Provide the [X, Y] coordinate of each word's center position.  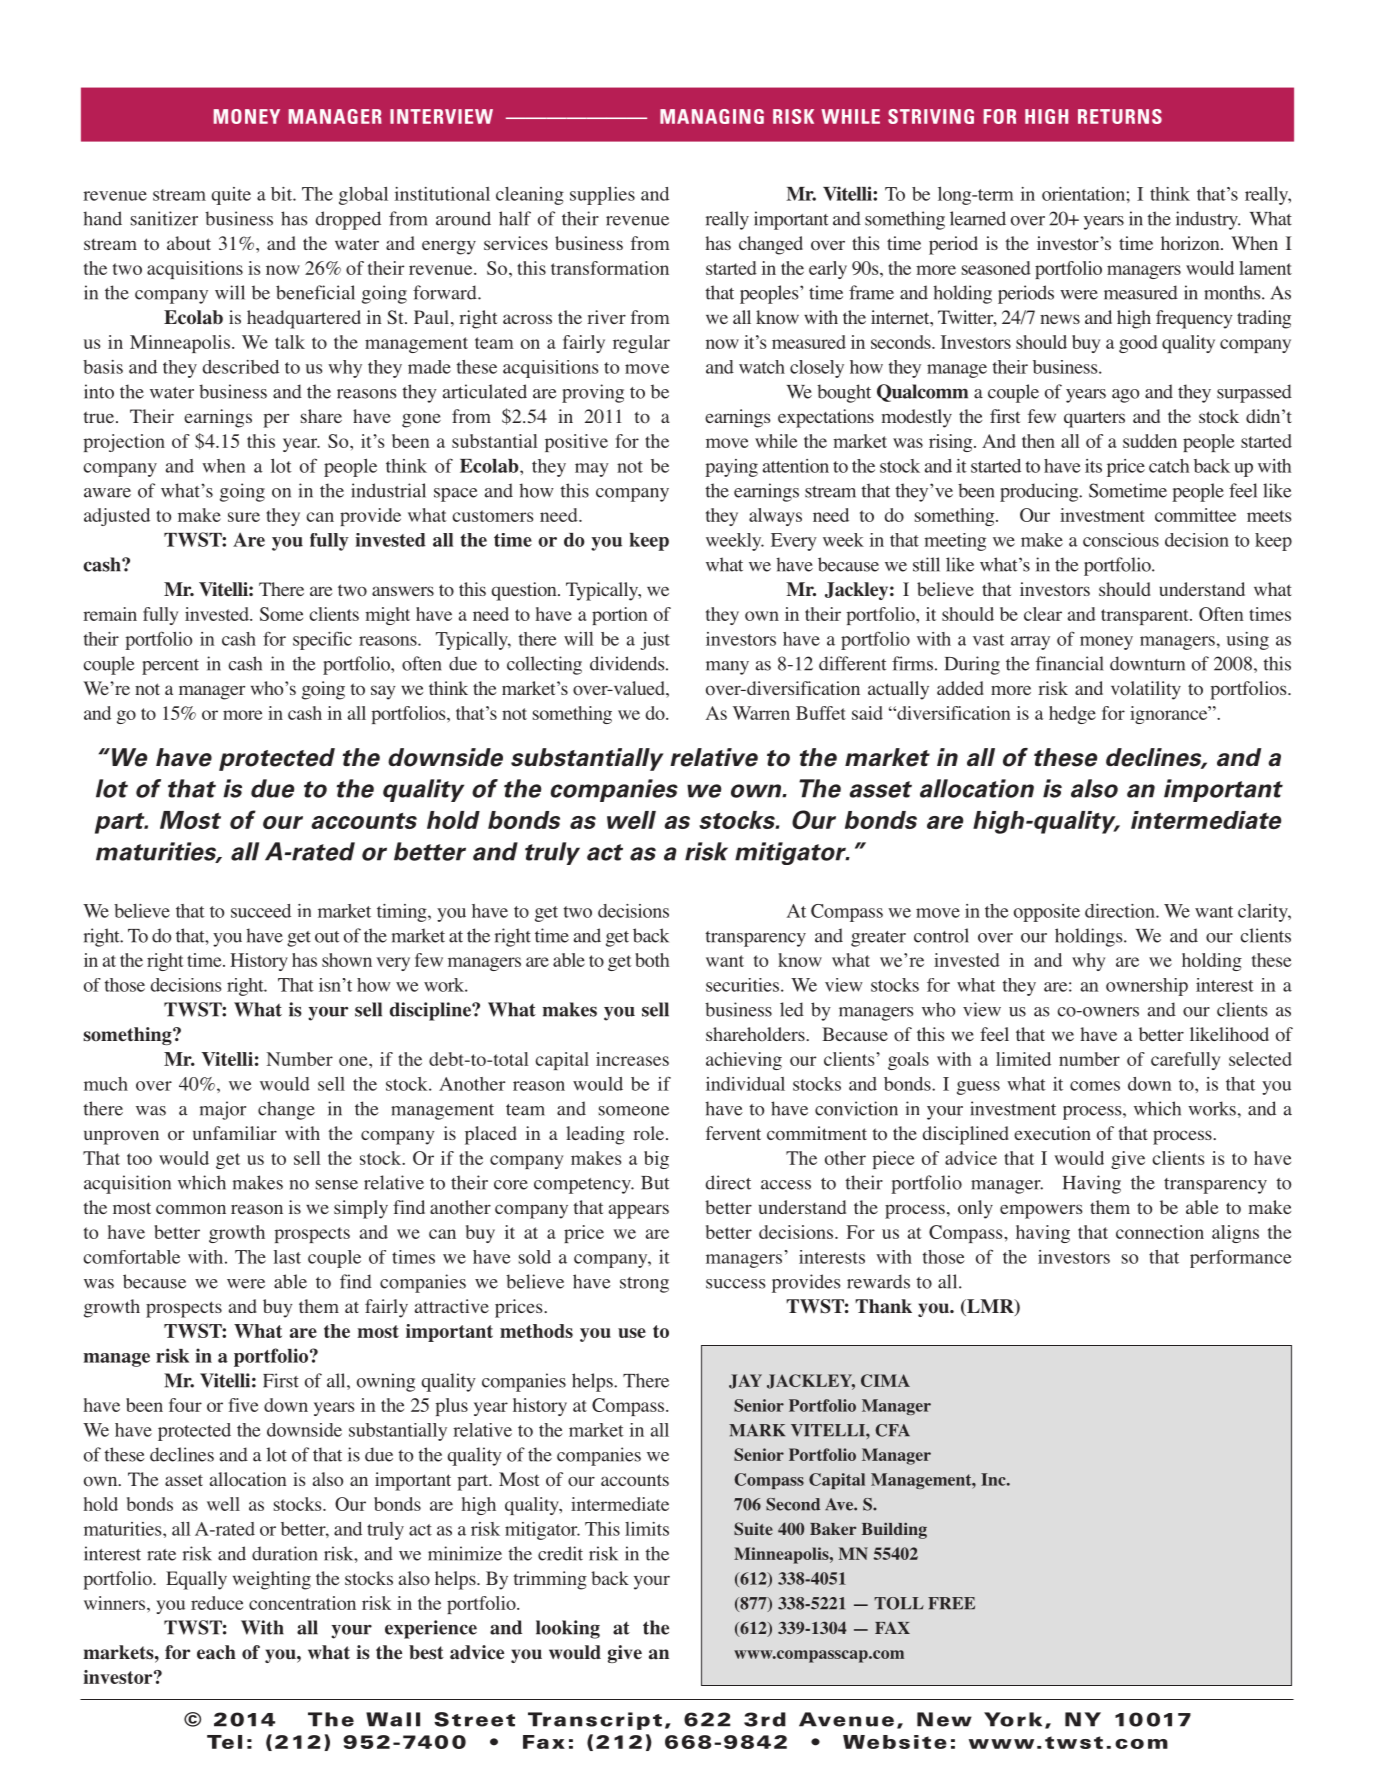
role [650, 1133]
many [727, 668]
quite [231, 196]
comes [1095, 1086]
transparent [1146, 617]
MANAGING [712, 116]
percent [170, 667]
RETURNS [1120, 116]
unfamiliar [235, 1133]
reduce [217, 1603]
